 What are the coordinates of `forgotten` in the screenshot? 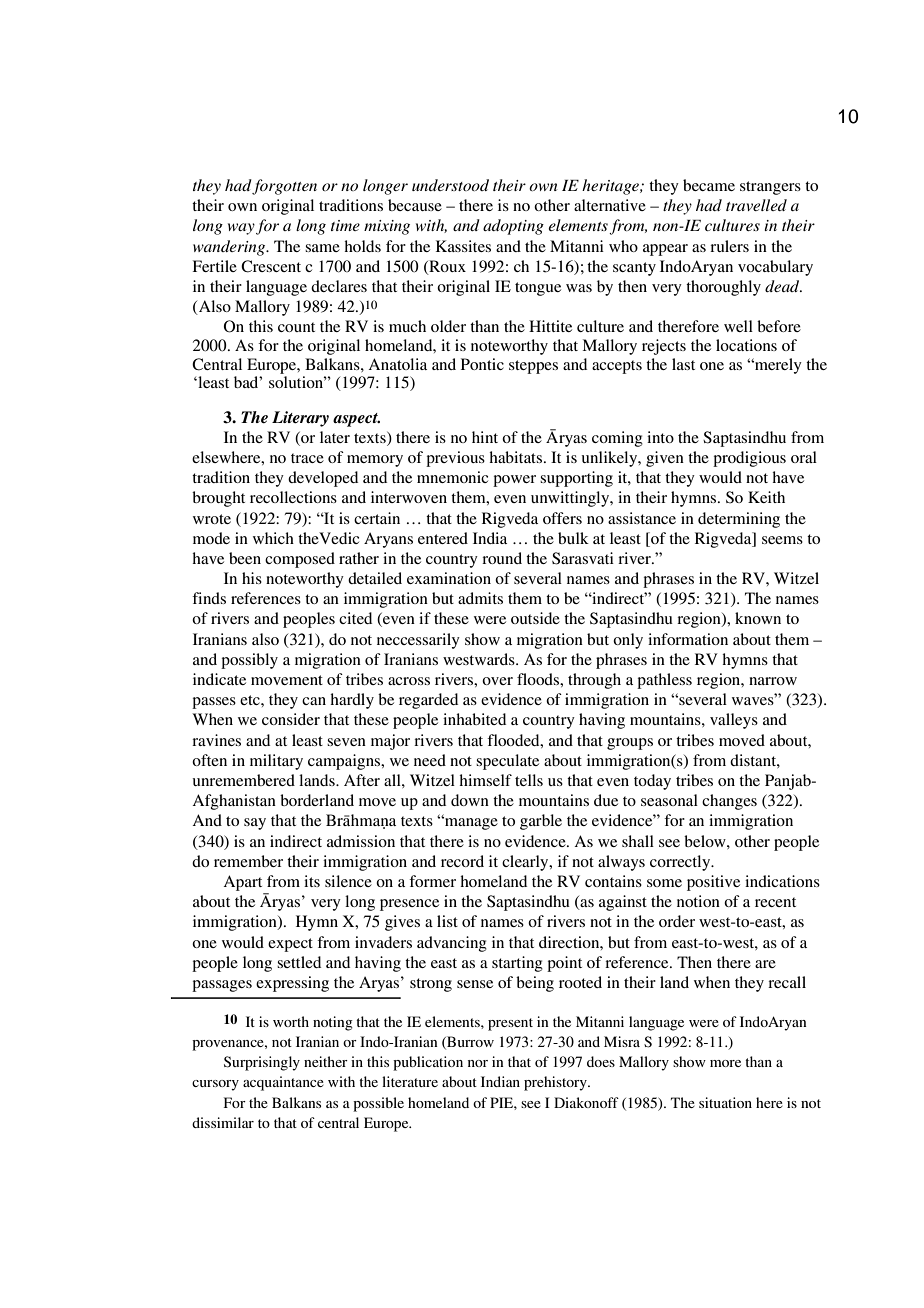 It's located at (284, 187).
